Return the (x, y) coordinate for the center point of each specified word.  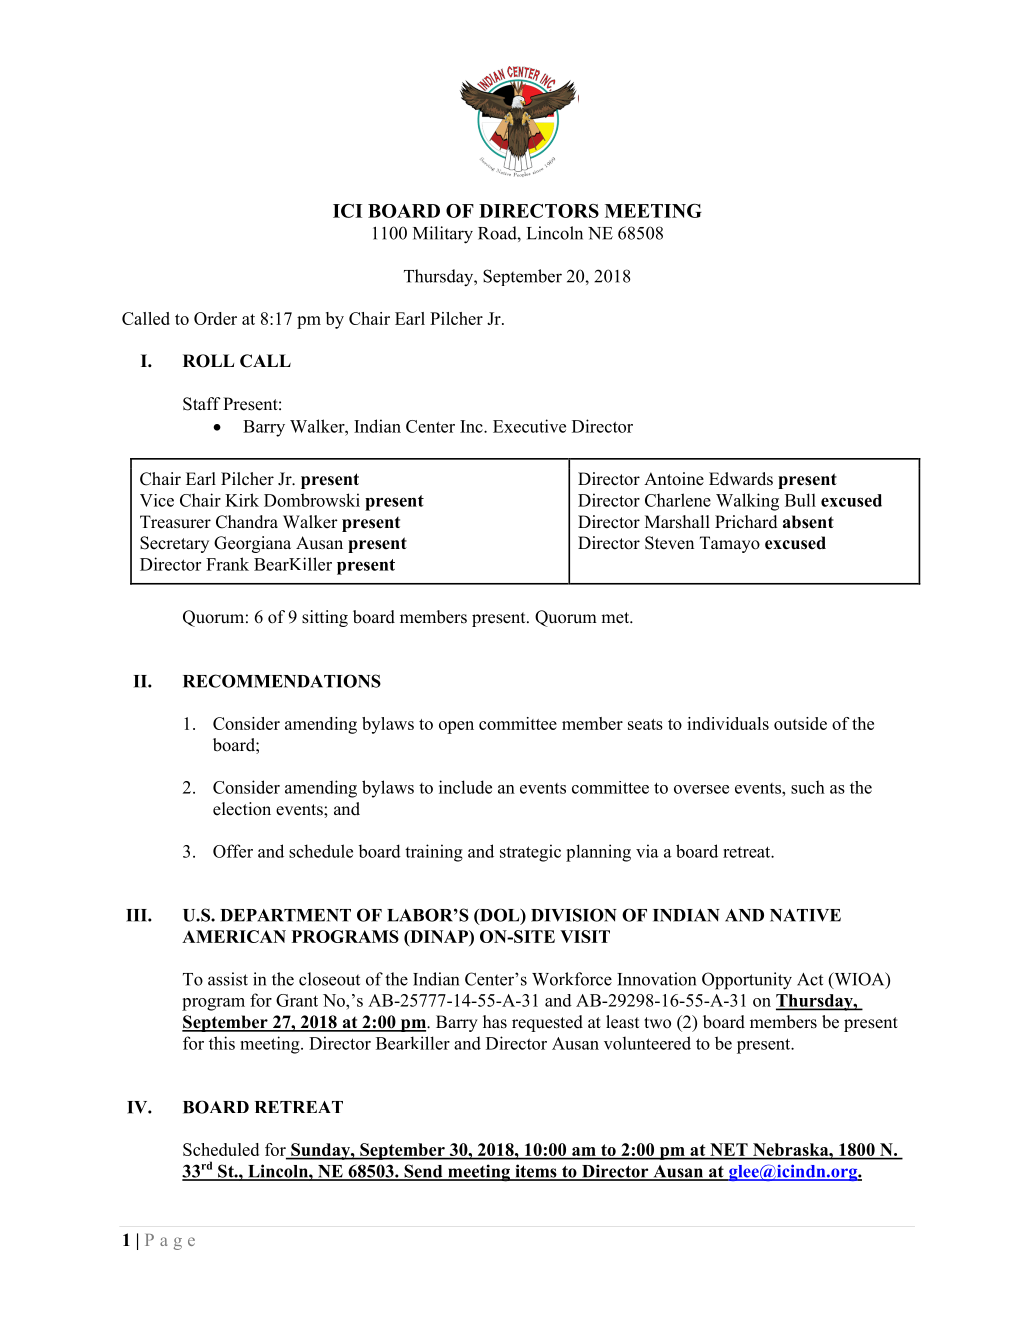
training (434, 853)
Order (215, 318)
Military (443, 235)
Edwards (741, 479)
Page (170, 1242)
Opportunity (747, 981)
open (456, 727)
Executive (529, 426)
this (222, 1043)
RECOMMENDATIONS (282, 681)
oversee (701, 789)
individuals (728, 723)
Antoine (674, 479)
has (495, 1022)
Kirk (242, 500)
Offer (233, 851)
